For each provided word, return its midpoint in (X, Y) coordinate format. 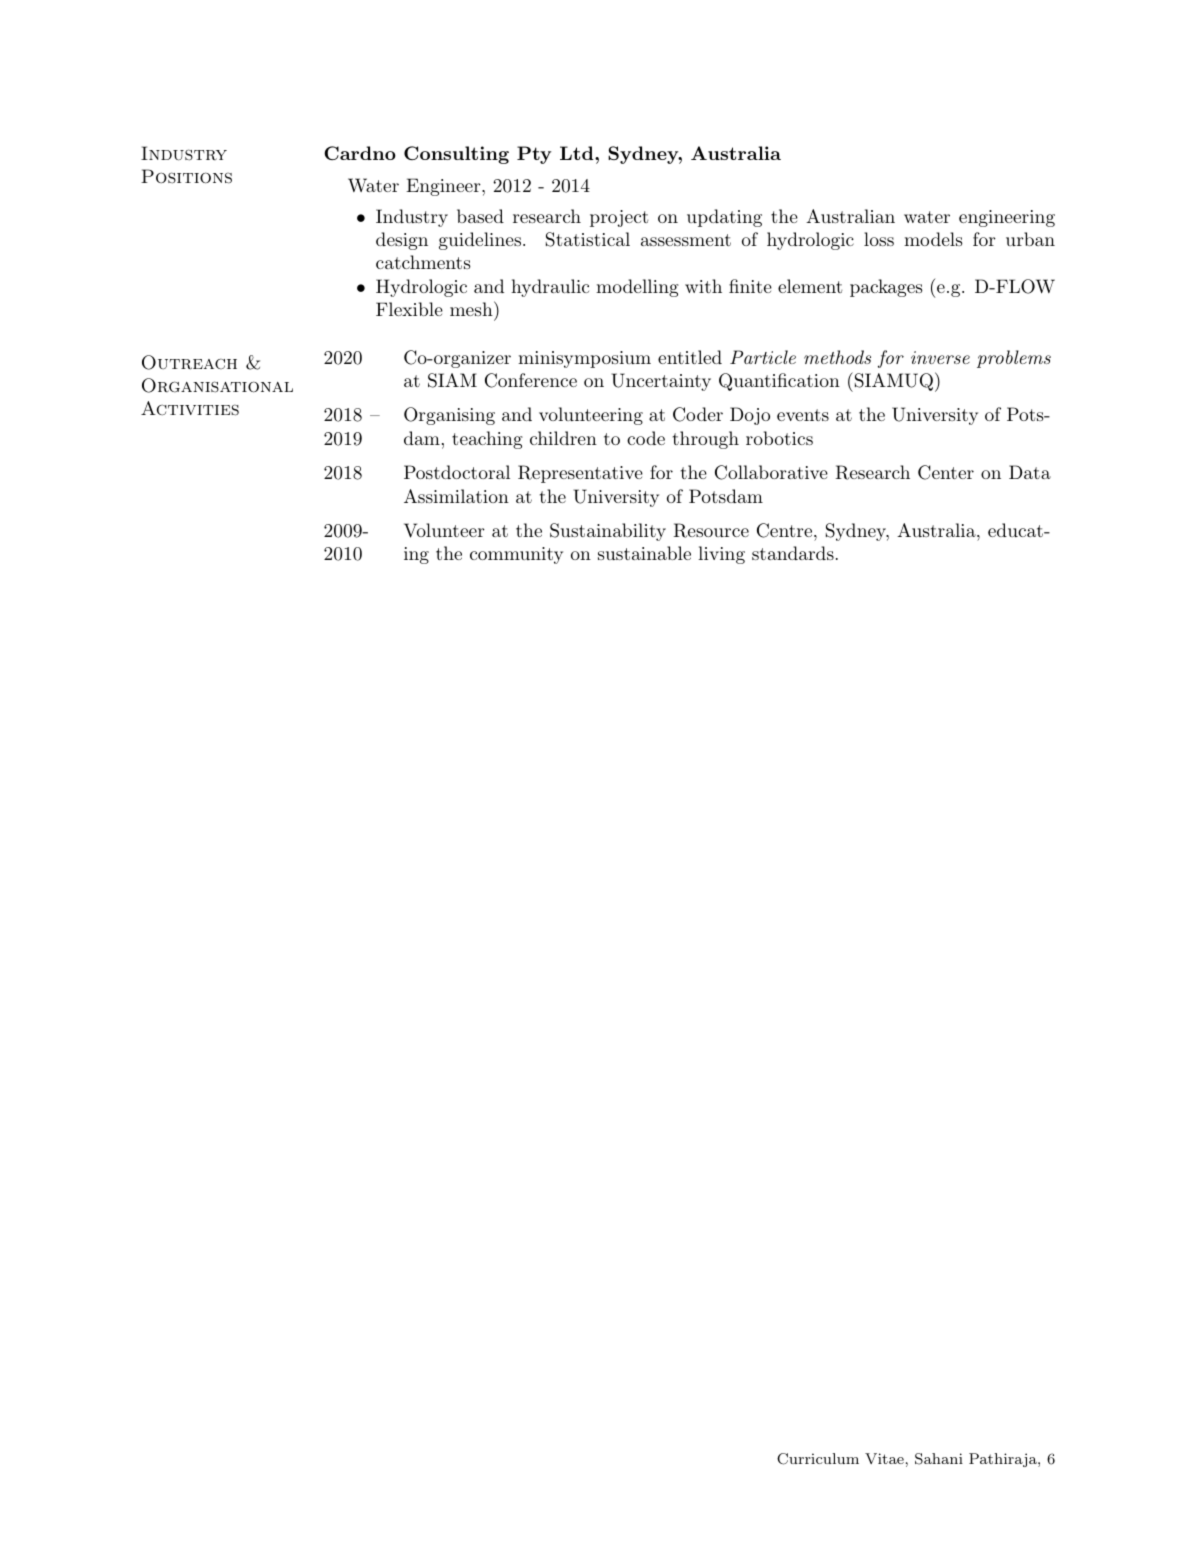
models (933, 239)
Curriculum (818, 1459)
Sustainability (608, 532)
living (721, 555)
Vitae (884, 1458)
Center (946, 472)
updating (724, 218)
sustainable (644, 553)
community (516, 555)
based (480, 216)
